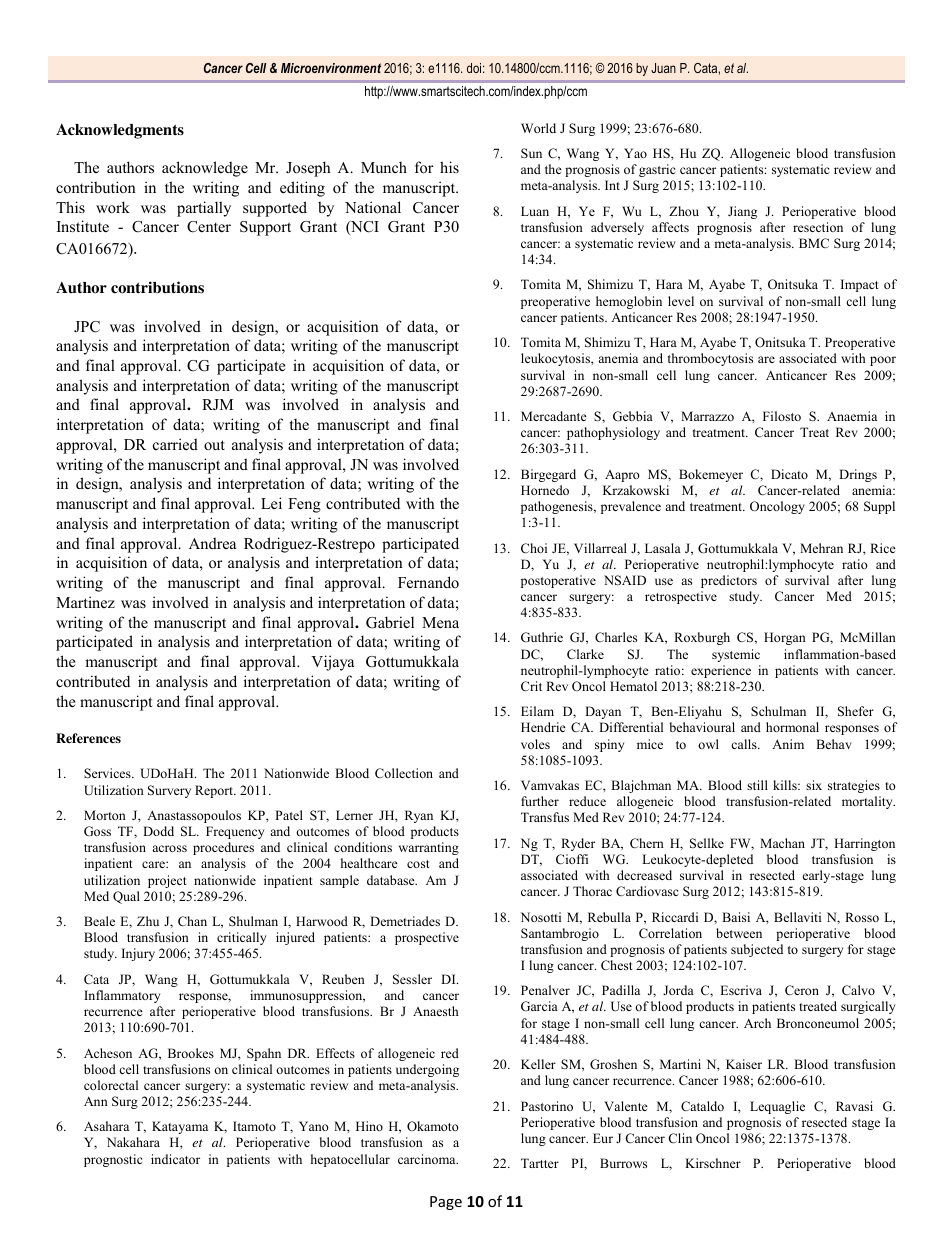  Describe the element at coordinates (663, 68) in the page. I see `Juan` at that location.
